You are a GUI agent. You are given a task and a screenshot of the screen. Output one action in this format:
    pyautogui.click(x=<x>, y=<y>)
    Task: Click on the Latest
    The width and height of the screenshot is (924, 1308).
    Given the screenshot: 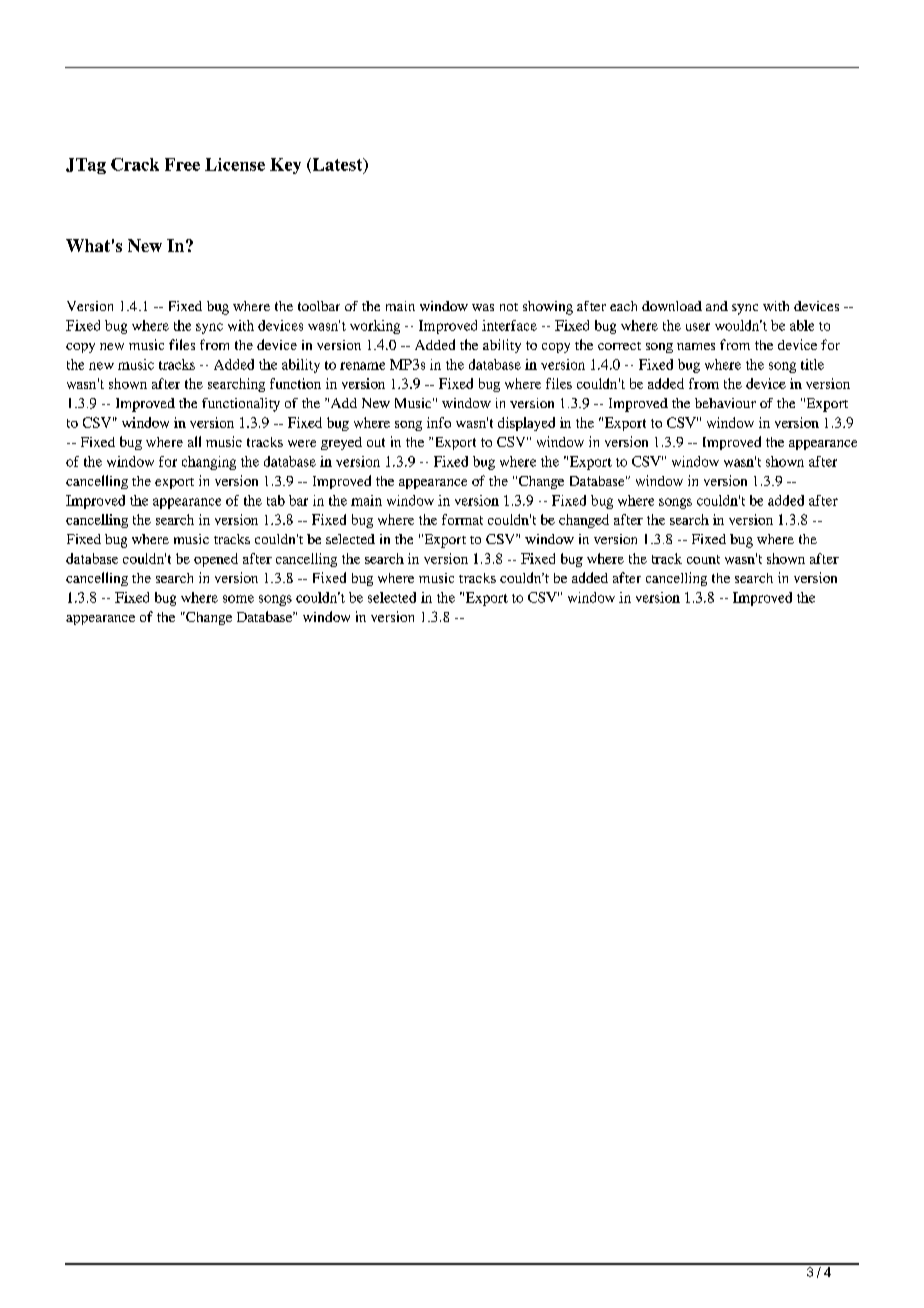 What is the action you would take?
    pyautogui.click(x=337, y=165)
